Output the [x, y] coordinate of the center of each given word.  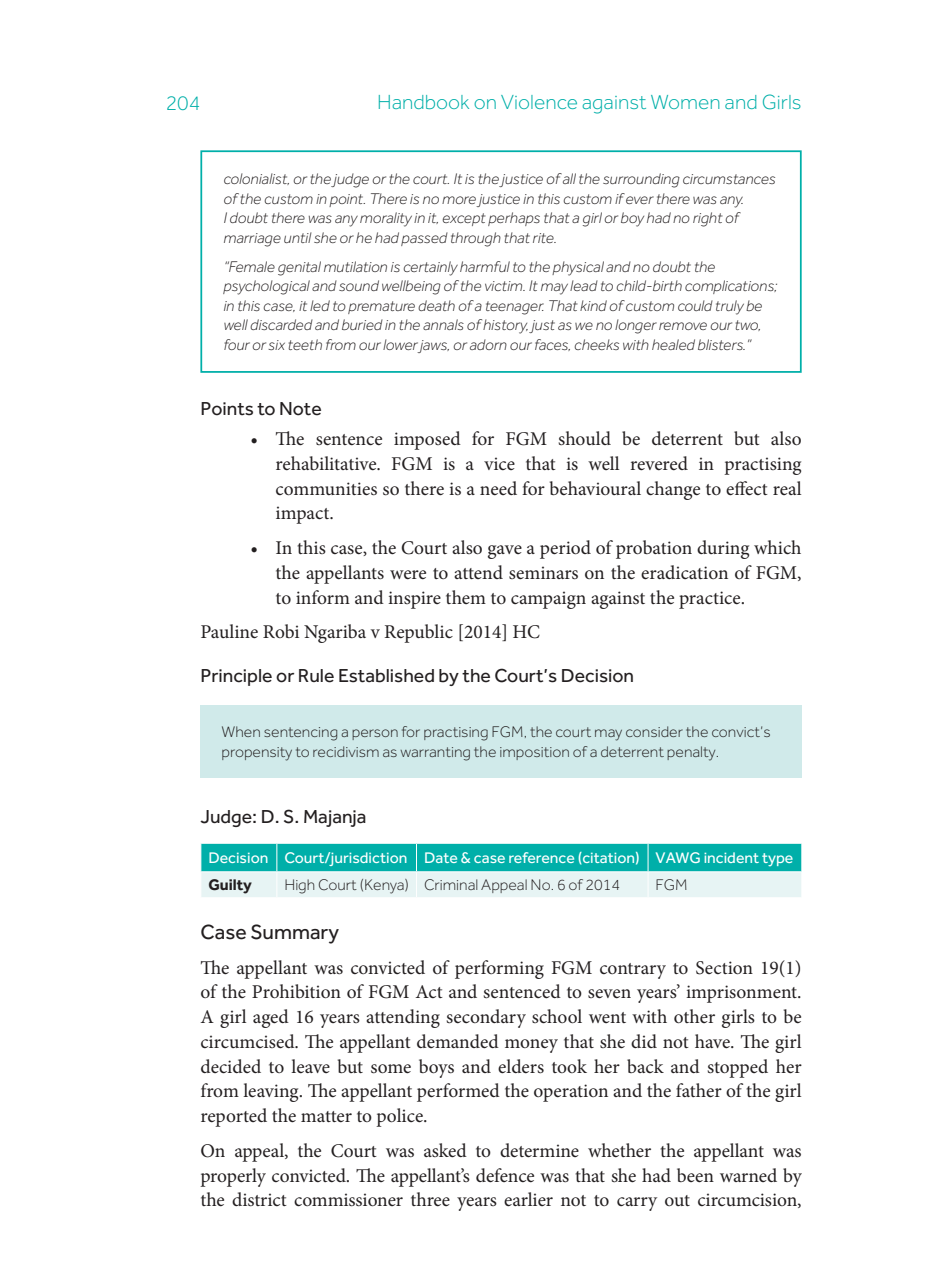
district [259, 1199]
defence [505, 1175]
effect [747, 488]
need [498, 488]
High [299, 886]
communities [326, 489]
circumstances [729, 179]
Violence [539, 102]
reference [541, 857]
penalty [692, 753]
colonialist [256, 179]
